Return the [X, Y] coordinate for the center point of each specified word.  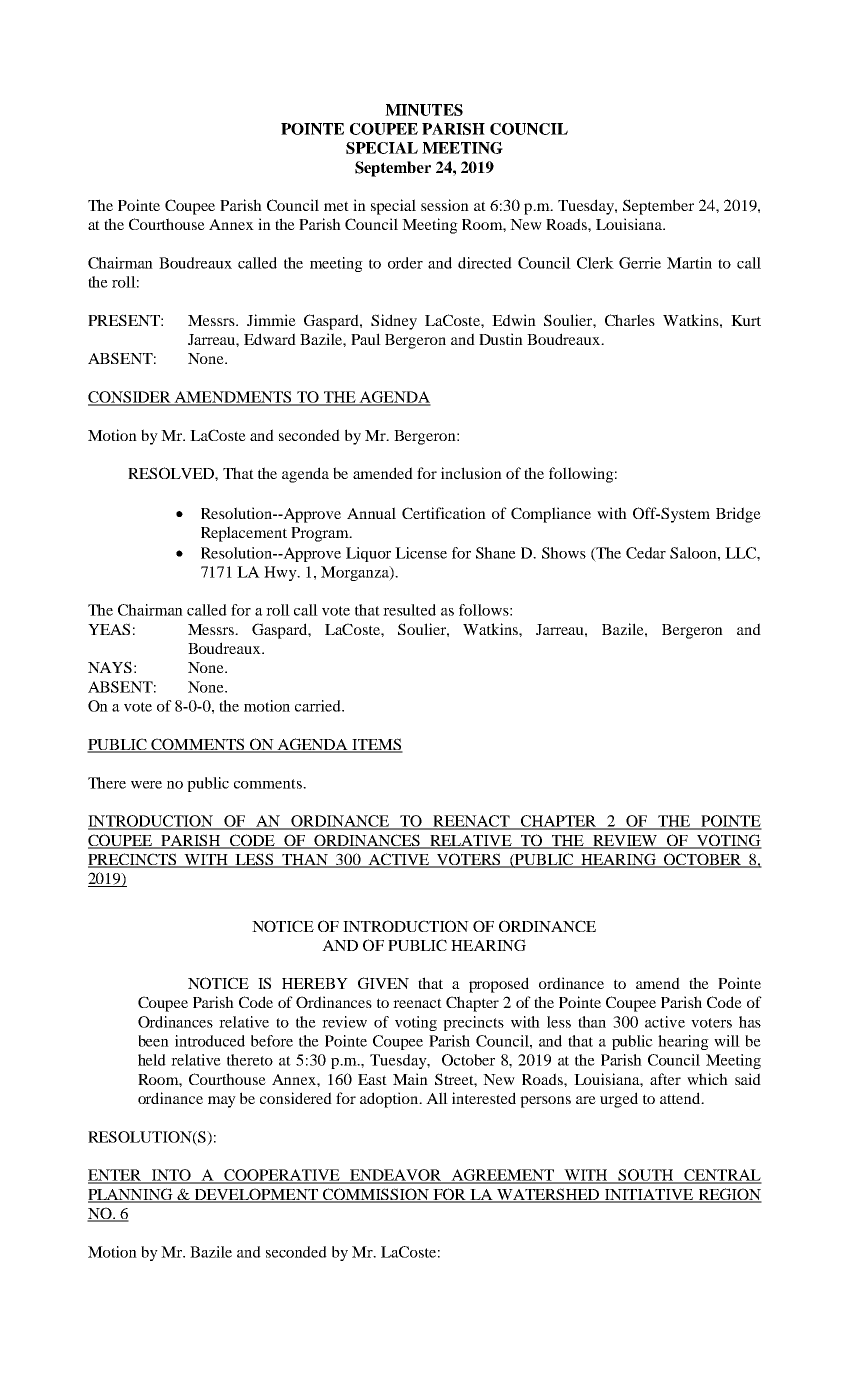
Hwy [281, 573]
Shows [564, 553]
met [336, 206]
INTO [171, 1176]
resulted [409, 610]
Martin [689, 263]
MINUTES [424, 110]
